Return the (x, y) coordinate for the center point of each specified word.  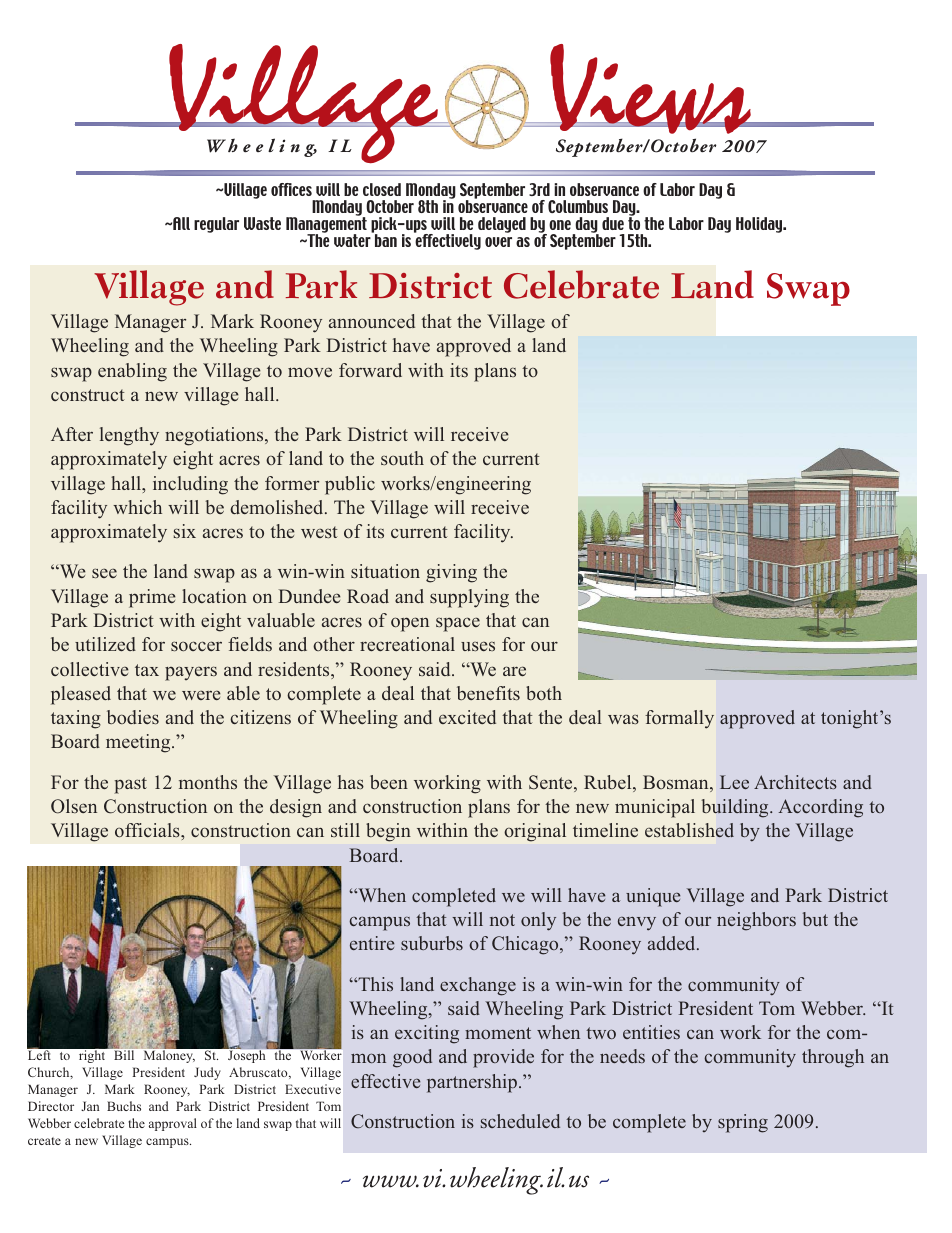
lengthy (129, 436)
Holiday (760, 225)
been (389, 782)
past (130, 785)
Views (650, 89)
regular (216, 225)
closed (382, 189)
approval (173, 1124)
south (402, 458)
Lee (734, 782)
